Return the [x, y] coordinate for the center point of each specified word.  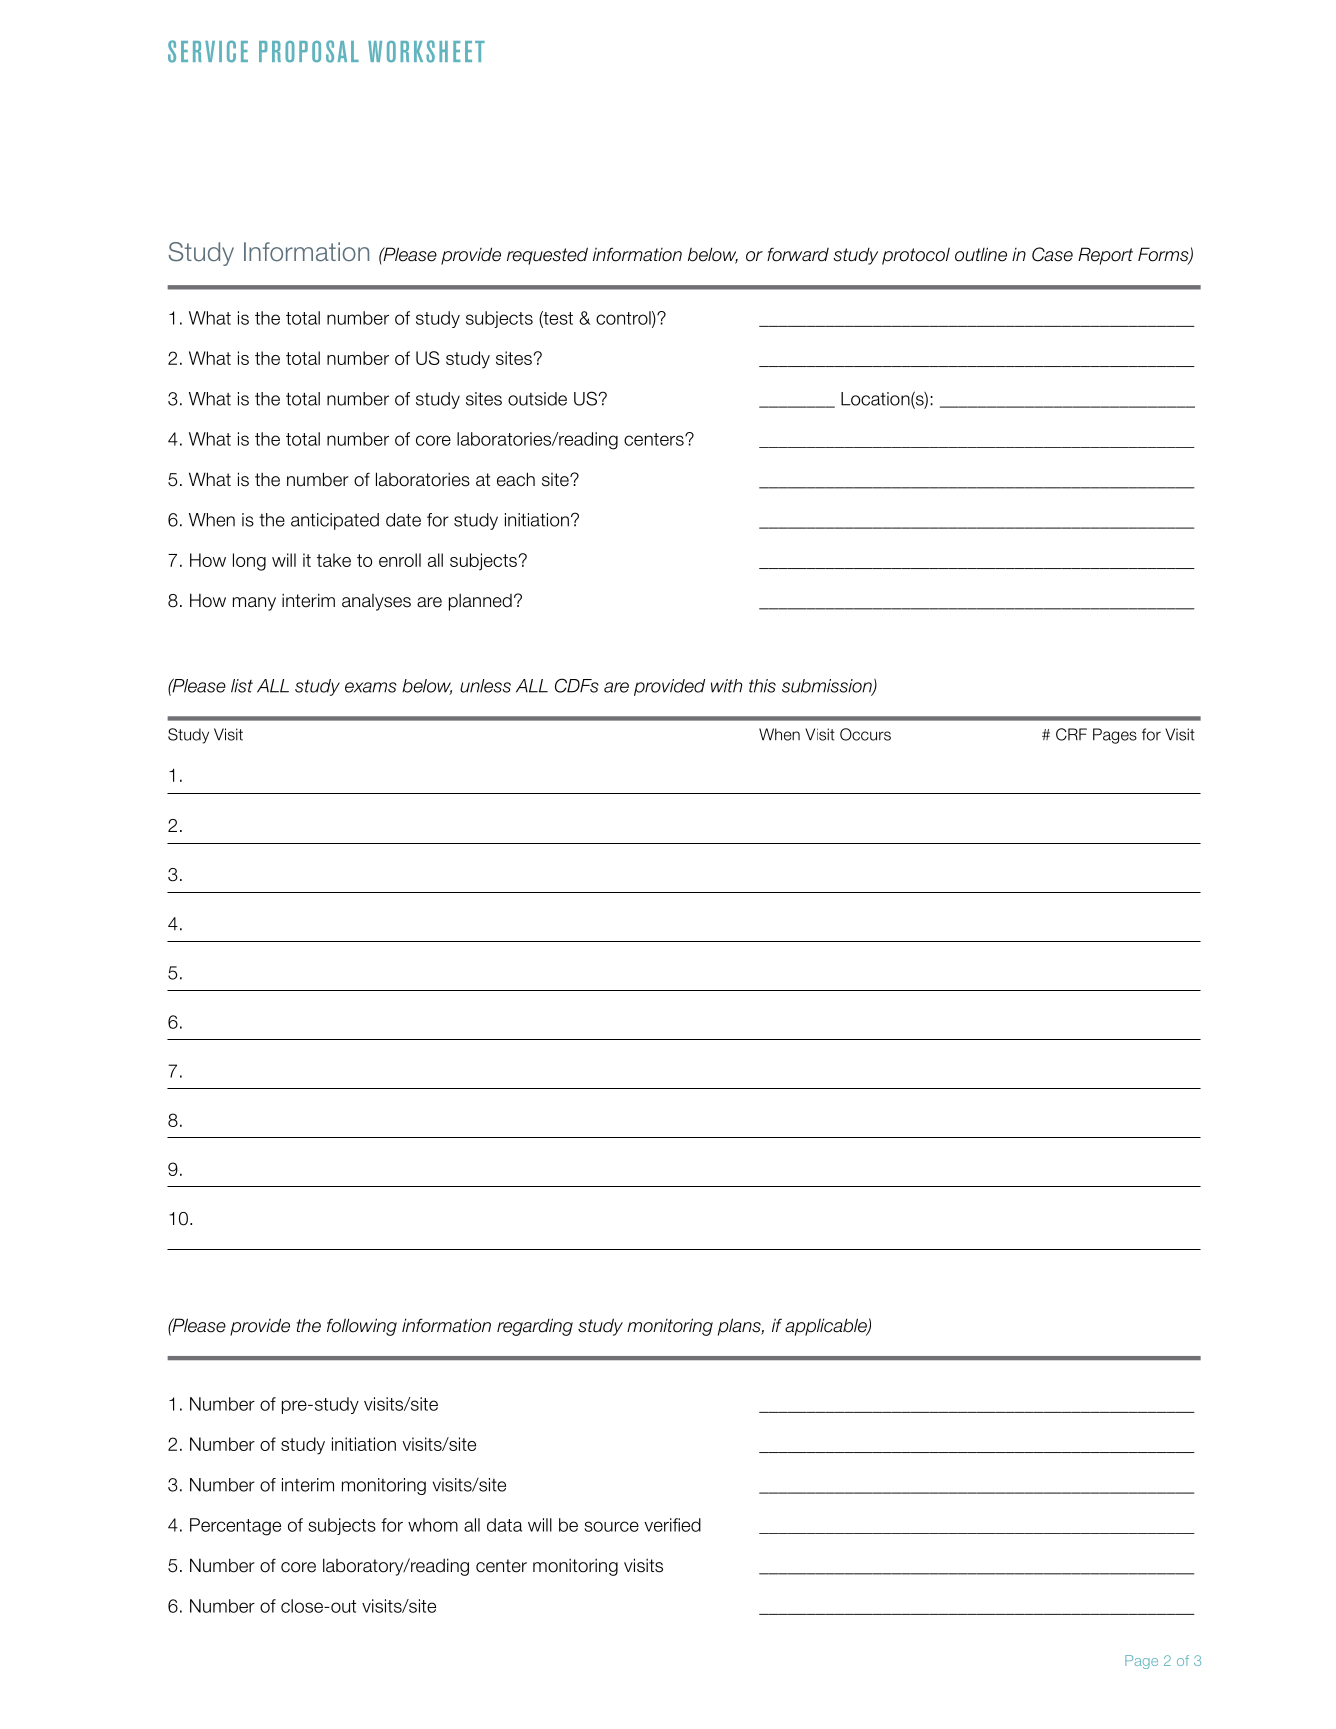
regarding [535, 1327]
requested [547, 256]
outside [537, 399]
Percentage [235, 1527]
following [362, 1327]
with [726, 686]
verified [672, 1525]
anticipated [335, 521]
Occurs [865, 734]
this [762, 686]
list [242, 686]
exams [371, 687]
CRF [1071, 734]
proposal [309, 51]
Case [1052, 254]
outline [981, 254]
